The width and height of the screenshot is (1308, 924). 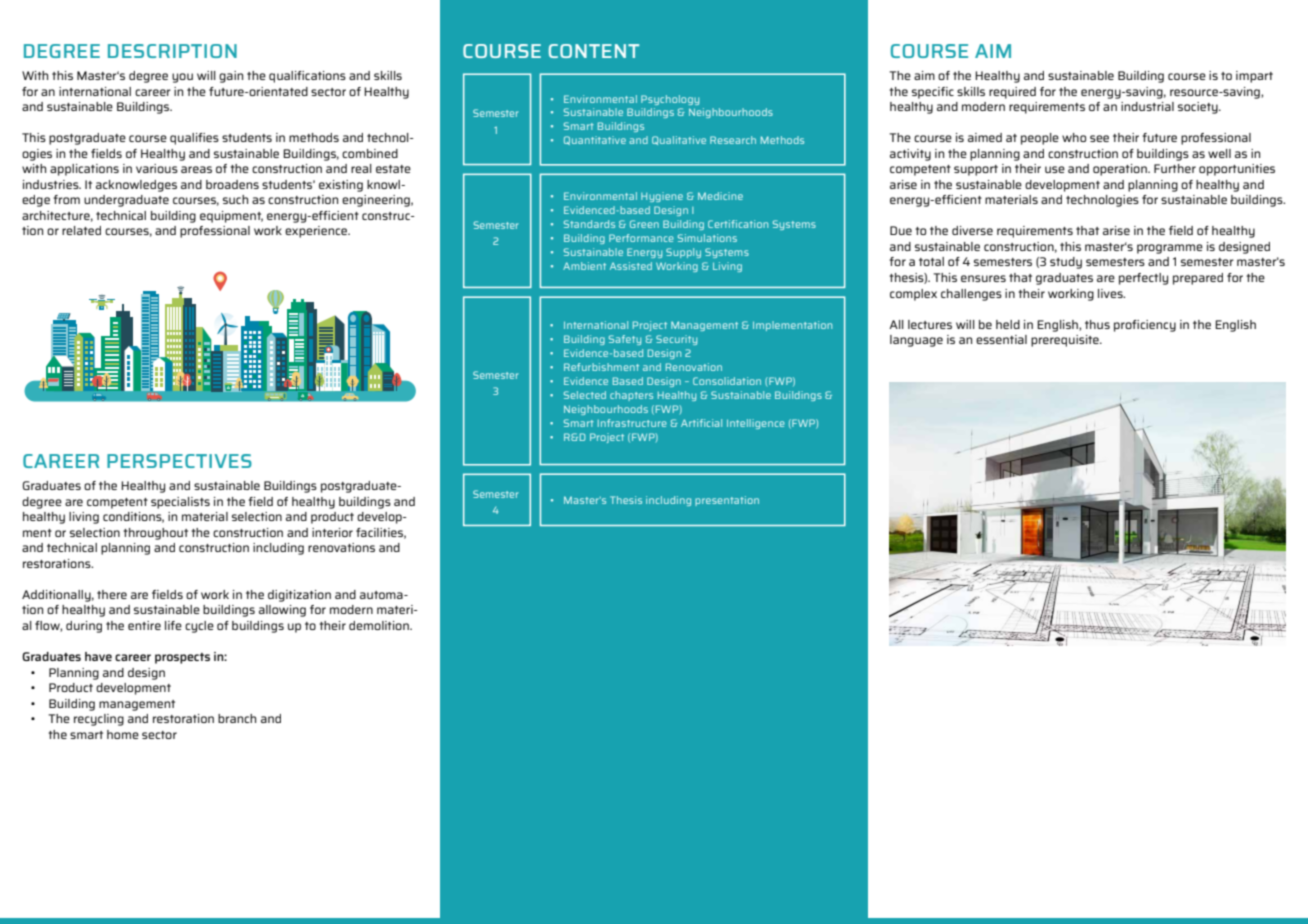 What do you see at coordinates (179, 461) in the screenshot?
I see `PERSPECTIVES` at bounding box center [179, 461].
